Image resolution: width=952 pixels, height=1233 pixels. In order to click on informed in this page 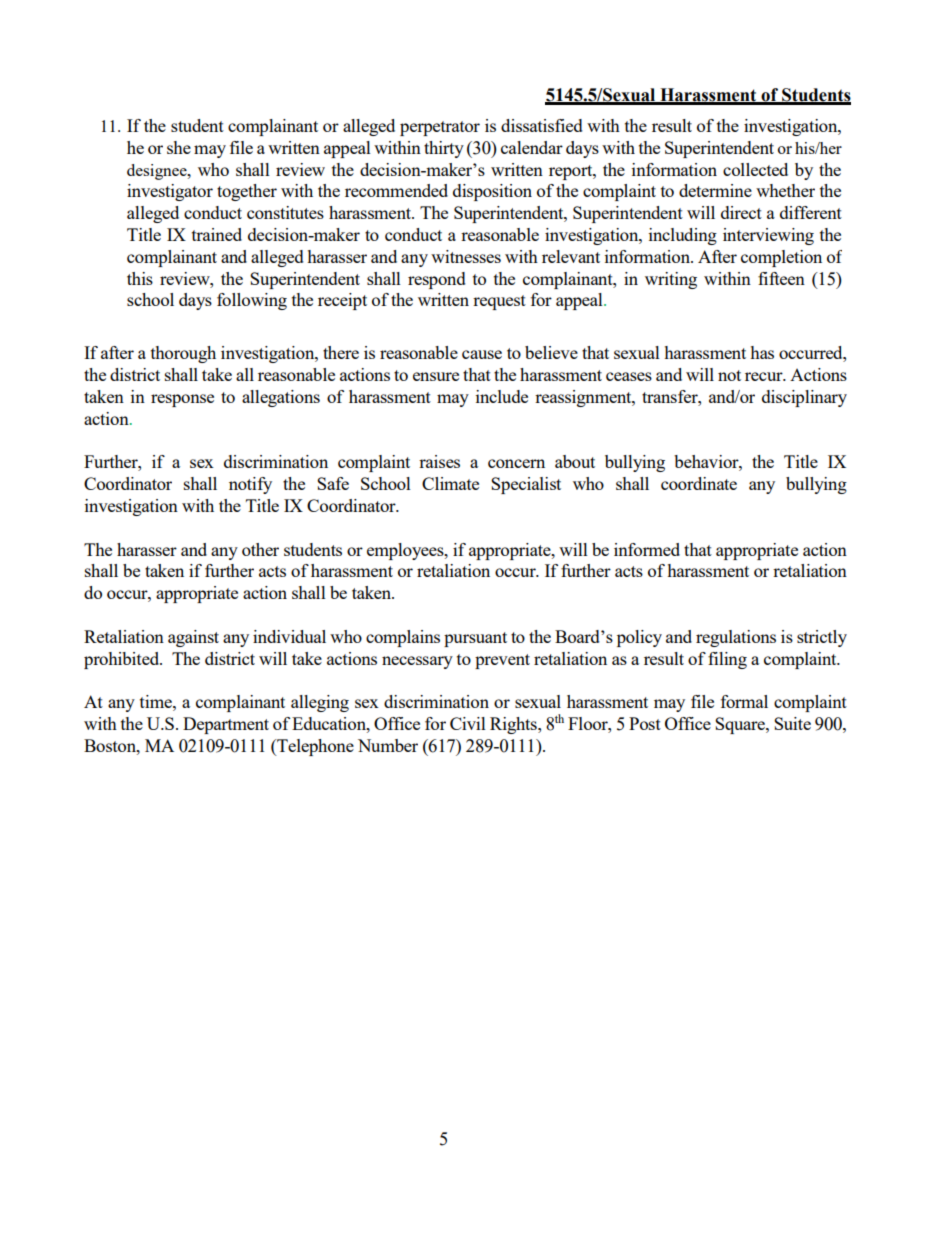, I will do `click(647, 549)`.
